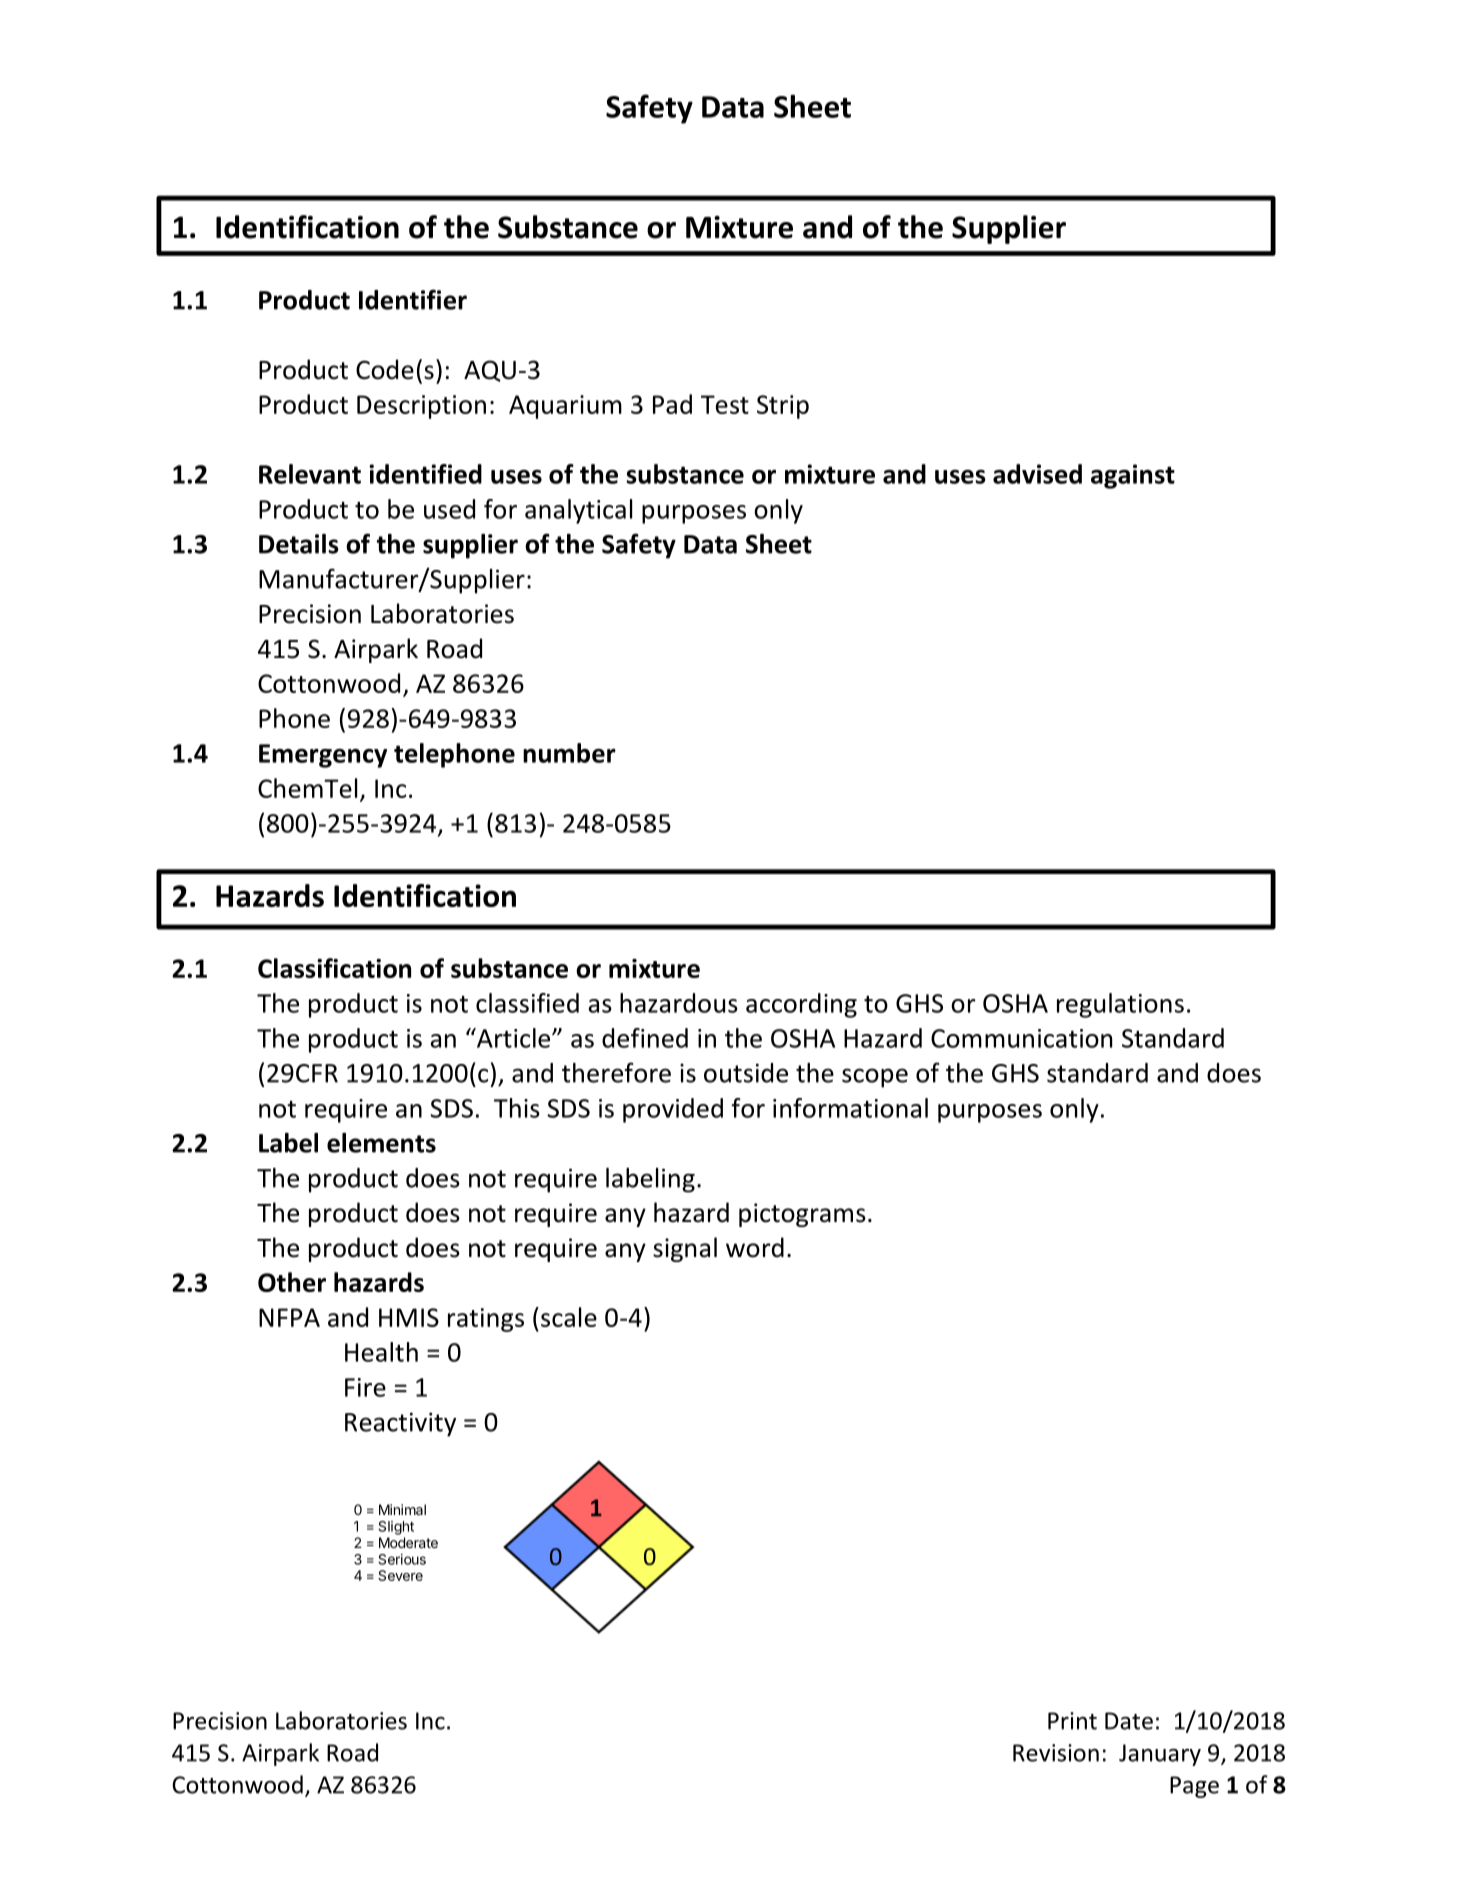 This screenshot has width=1457, height=1886. What do you see at coordinates (400, 1575) in the screenshot?
I see `Severe` at bounding box center [400, 1575].
